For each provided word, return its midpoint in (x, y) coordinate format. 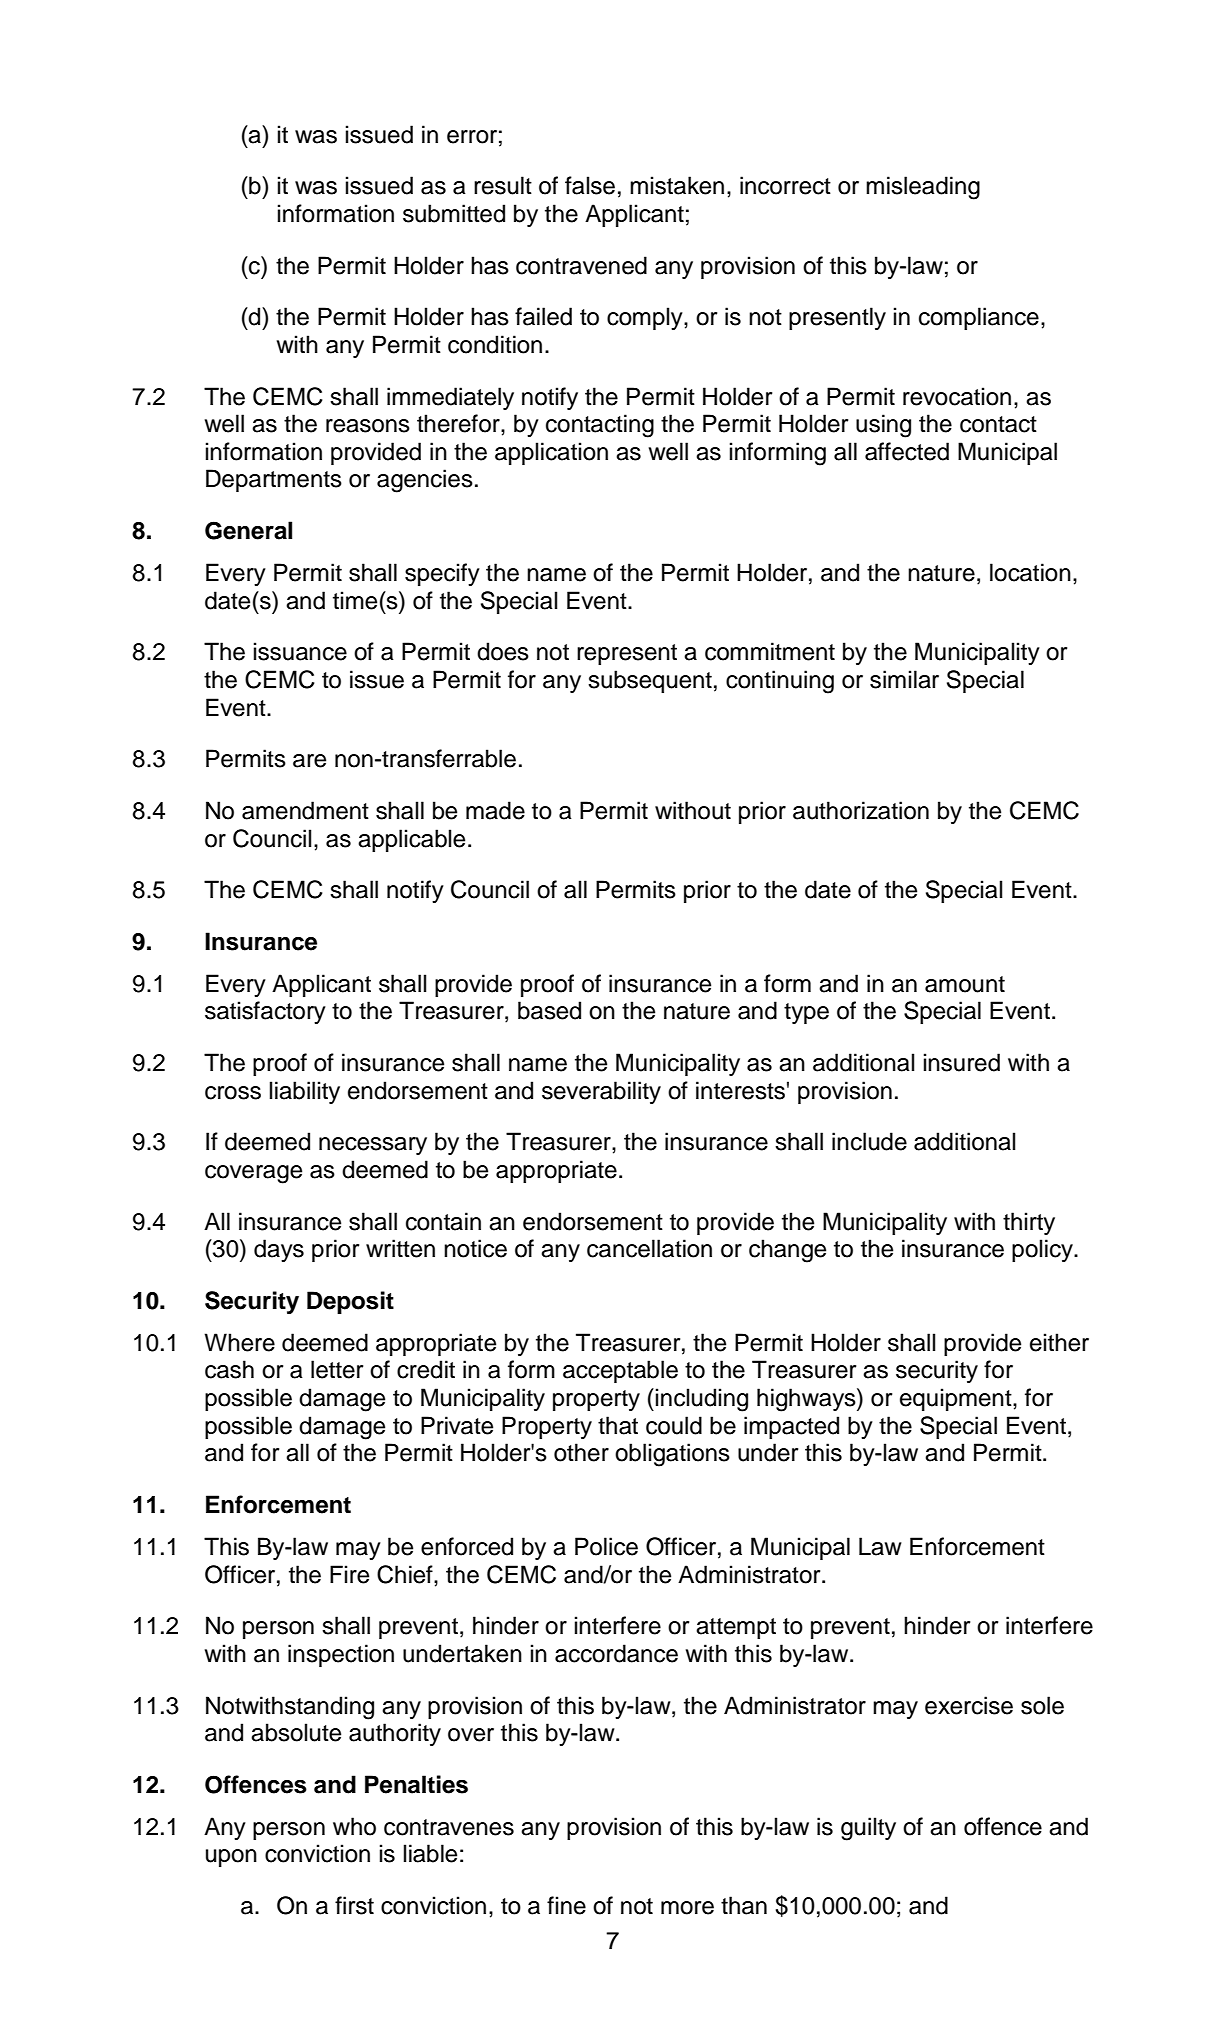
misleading (923, 188)
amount (965, 984)
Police (606, 1546)
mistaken (677, 185)
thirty (1029, 1223)
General (248, 530)
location (1030, 572)
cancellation (649, 1248)
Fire (349, 1574)
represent (627, 654)
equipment (957, 1399)
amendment (305, 810)
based (549, 1010)
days (279, 1250)
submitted (454, 213)
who (354, 1826)
